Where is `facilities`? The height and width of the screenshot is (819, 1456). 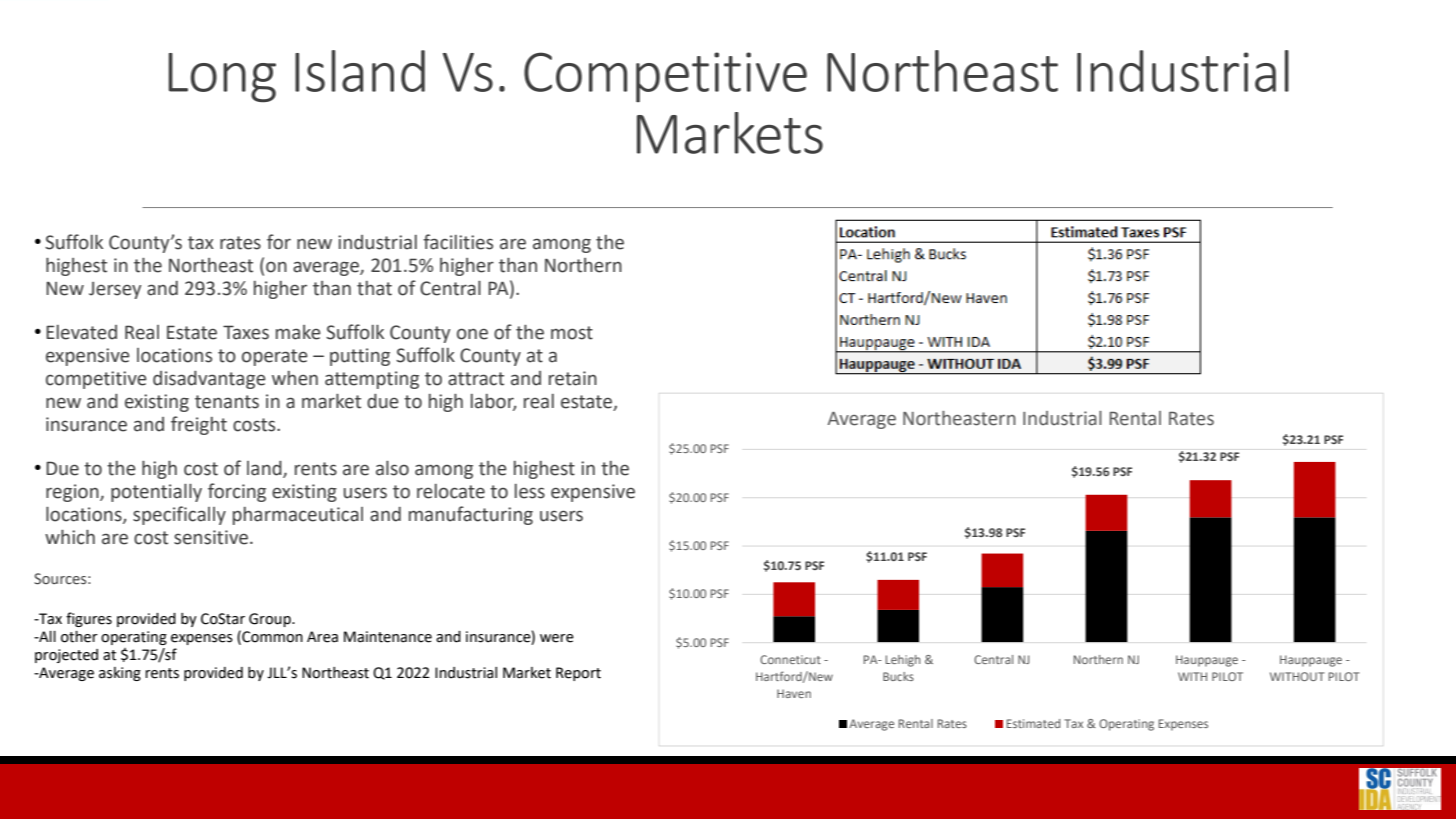 facilities is located at coordinates (458, 242).
